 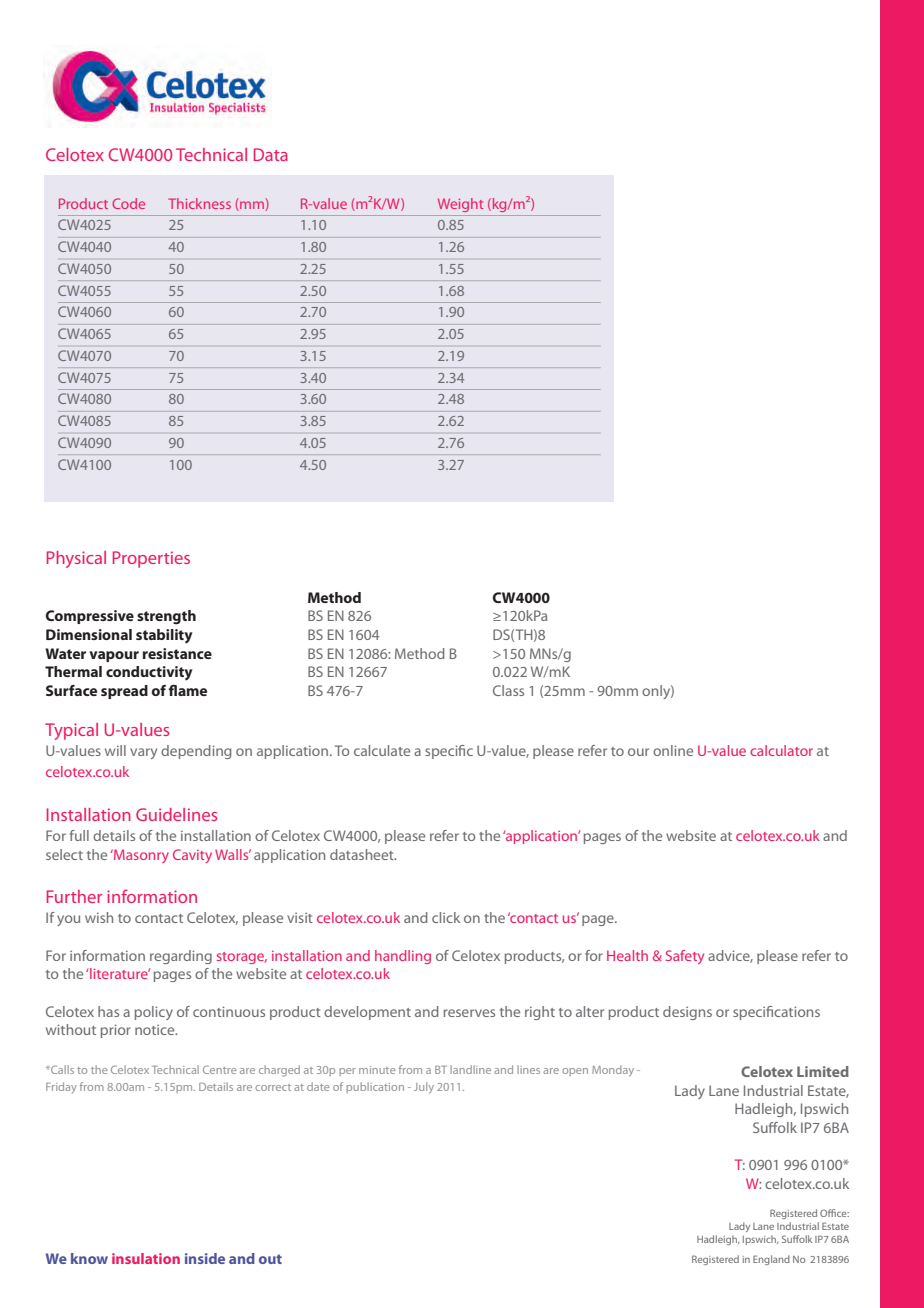 What do you see at coordinates (382, 750) in the screenshot?
I see `calculate` at bounding box center [382, 750].
